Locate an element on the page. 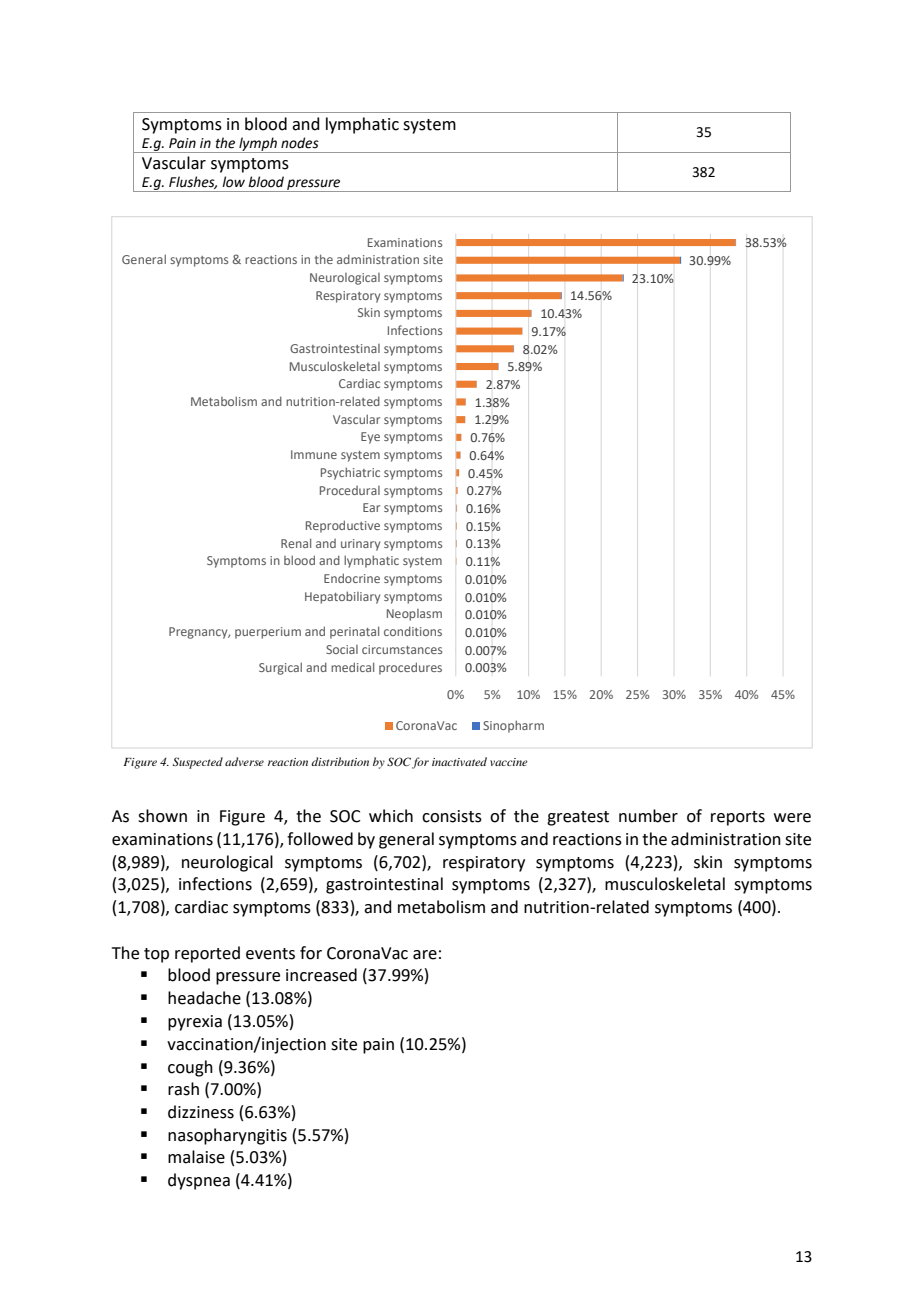  consists is located at coordinates (452, 816).
